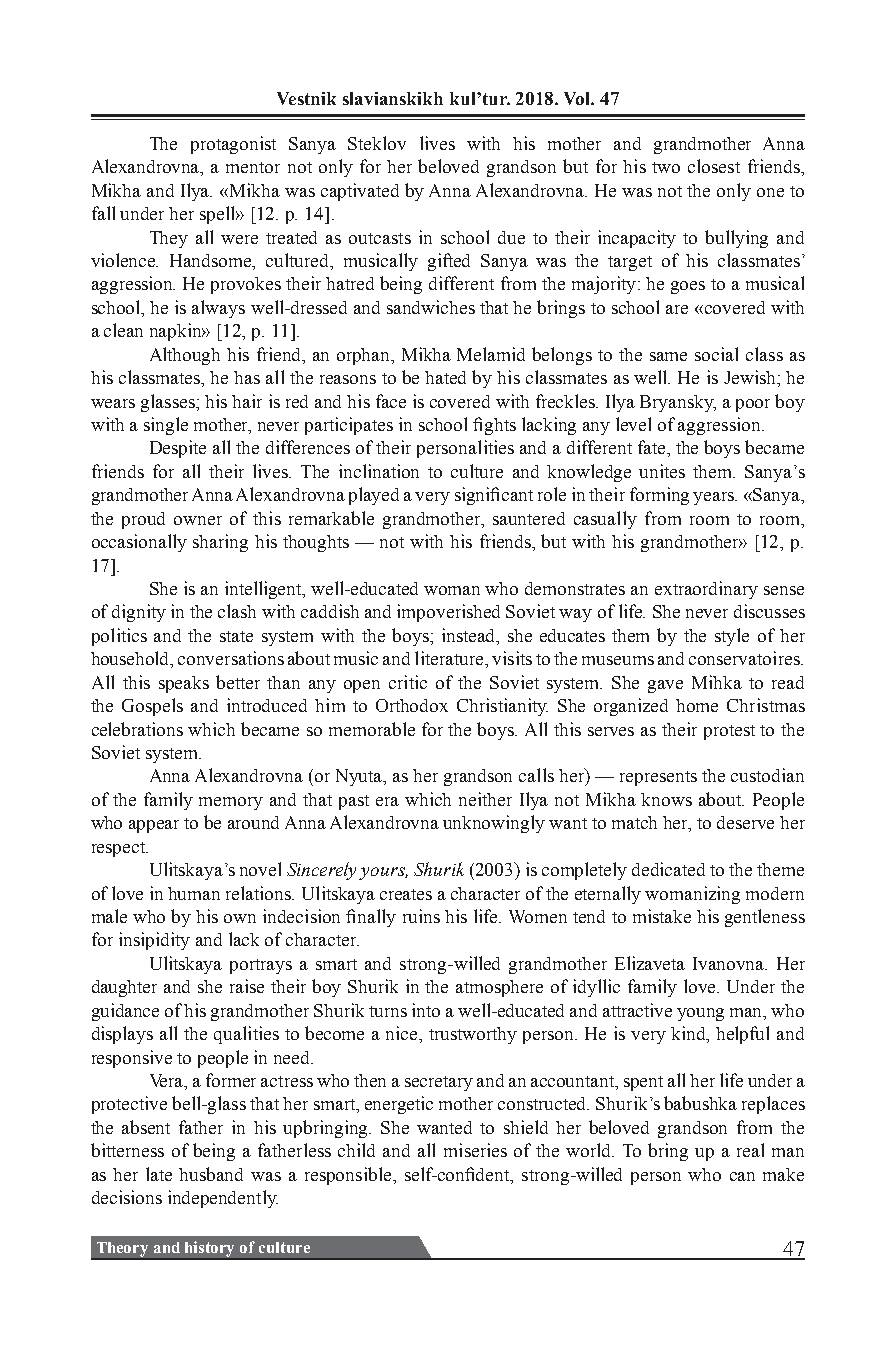  I want to click on husband, so click(211, 1174).
